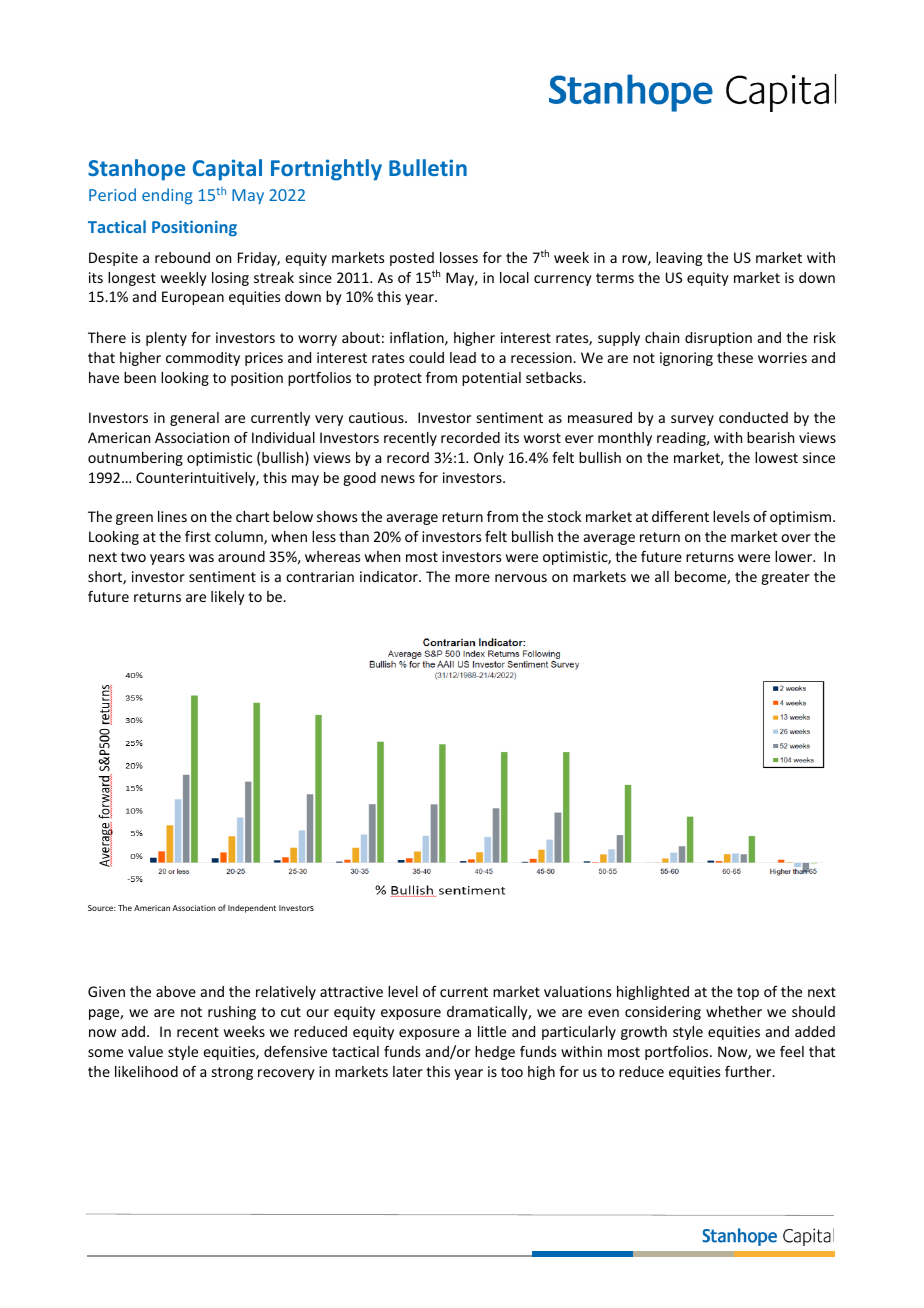  Describe the element at coordinates (228, 598) in the page. I see `likely` at that location.
